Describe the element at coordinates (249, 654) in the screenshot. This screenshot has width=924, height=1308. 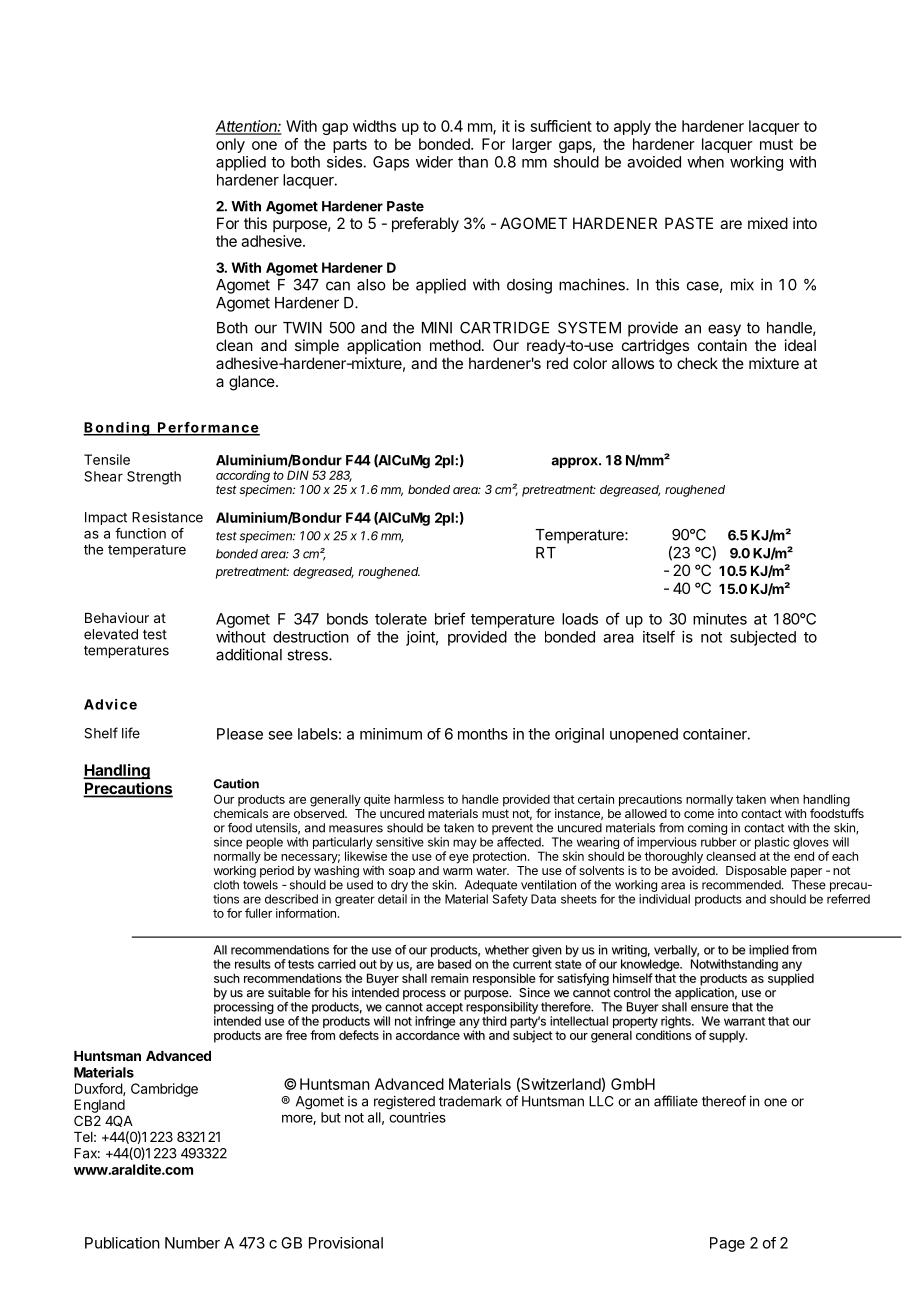
I see `additional` at that location.
